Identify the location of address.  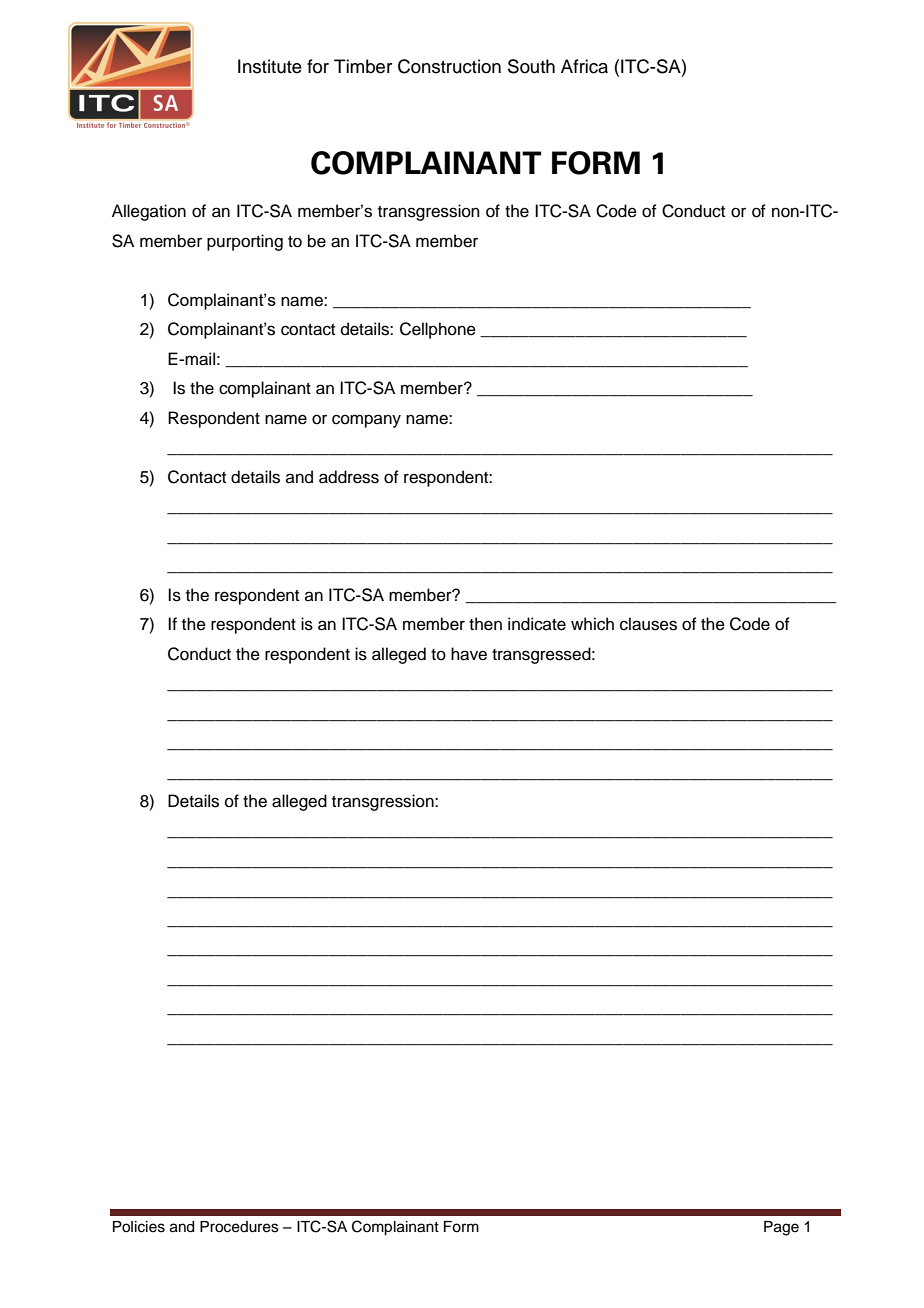
(349, 477).
